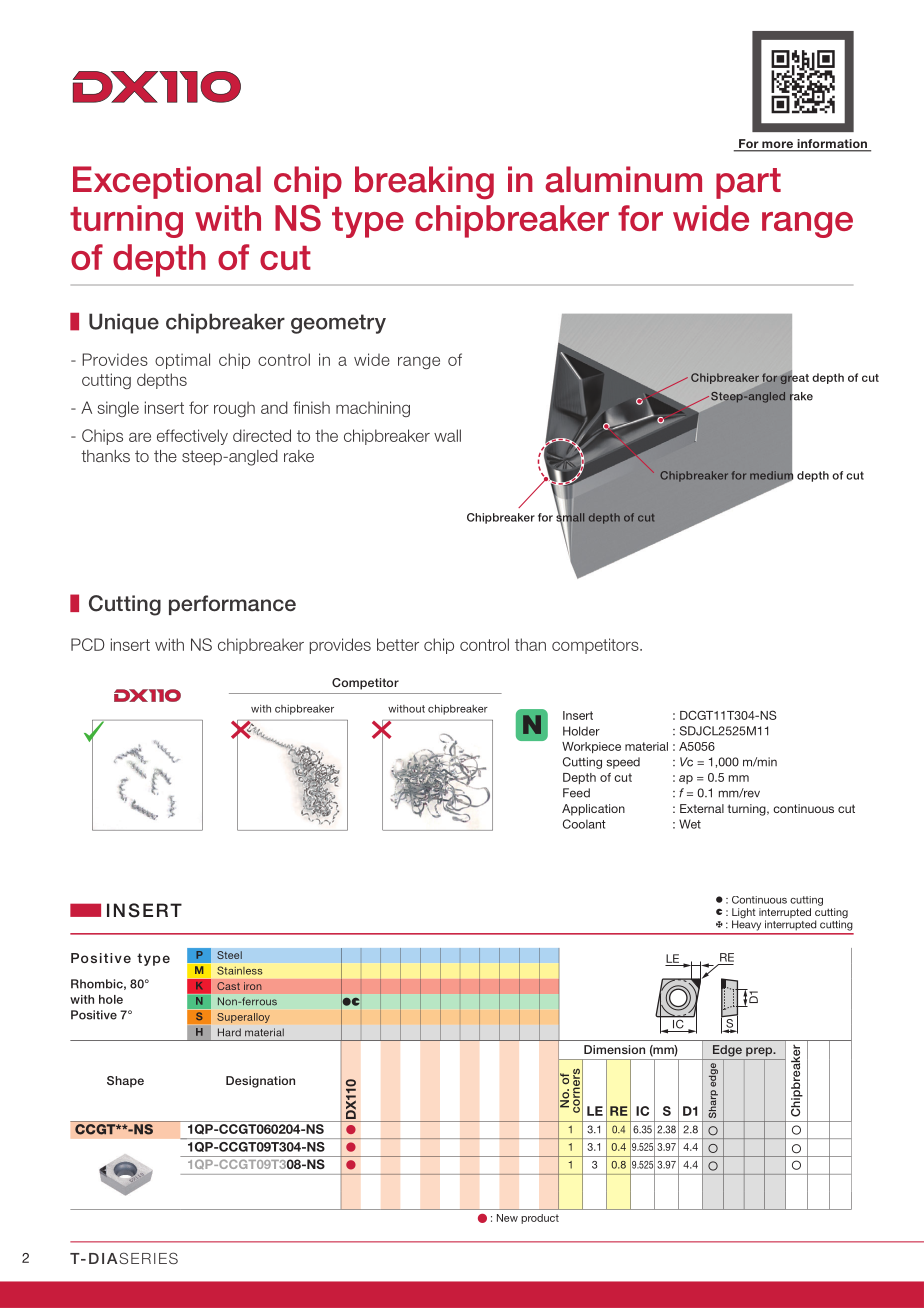  What do you see at coordinates (192, 437) in the screenshot?
I see `effectively` at bounding box center [192, 437].
